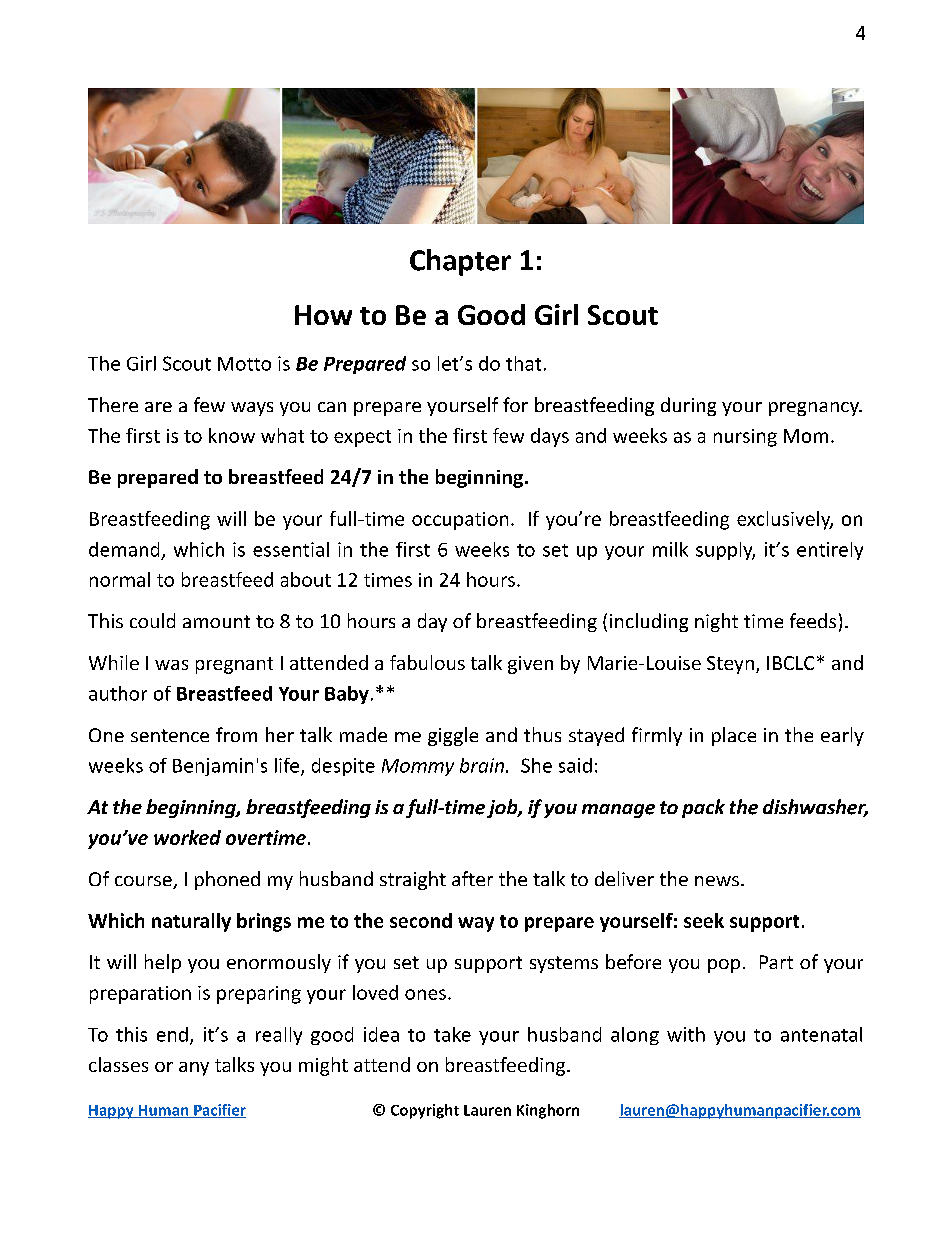  What do you see at coordinates (425, 1111) in the image?
I see `Copyright` at bounding box center [425, 1111].
